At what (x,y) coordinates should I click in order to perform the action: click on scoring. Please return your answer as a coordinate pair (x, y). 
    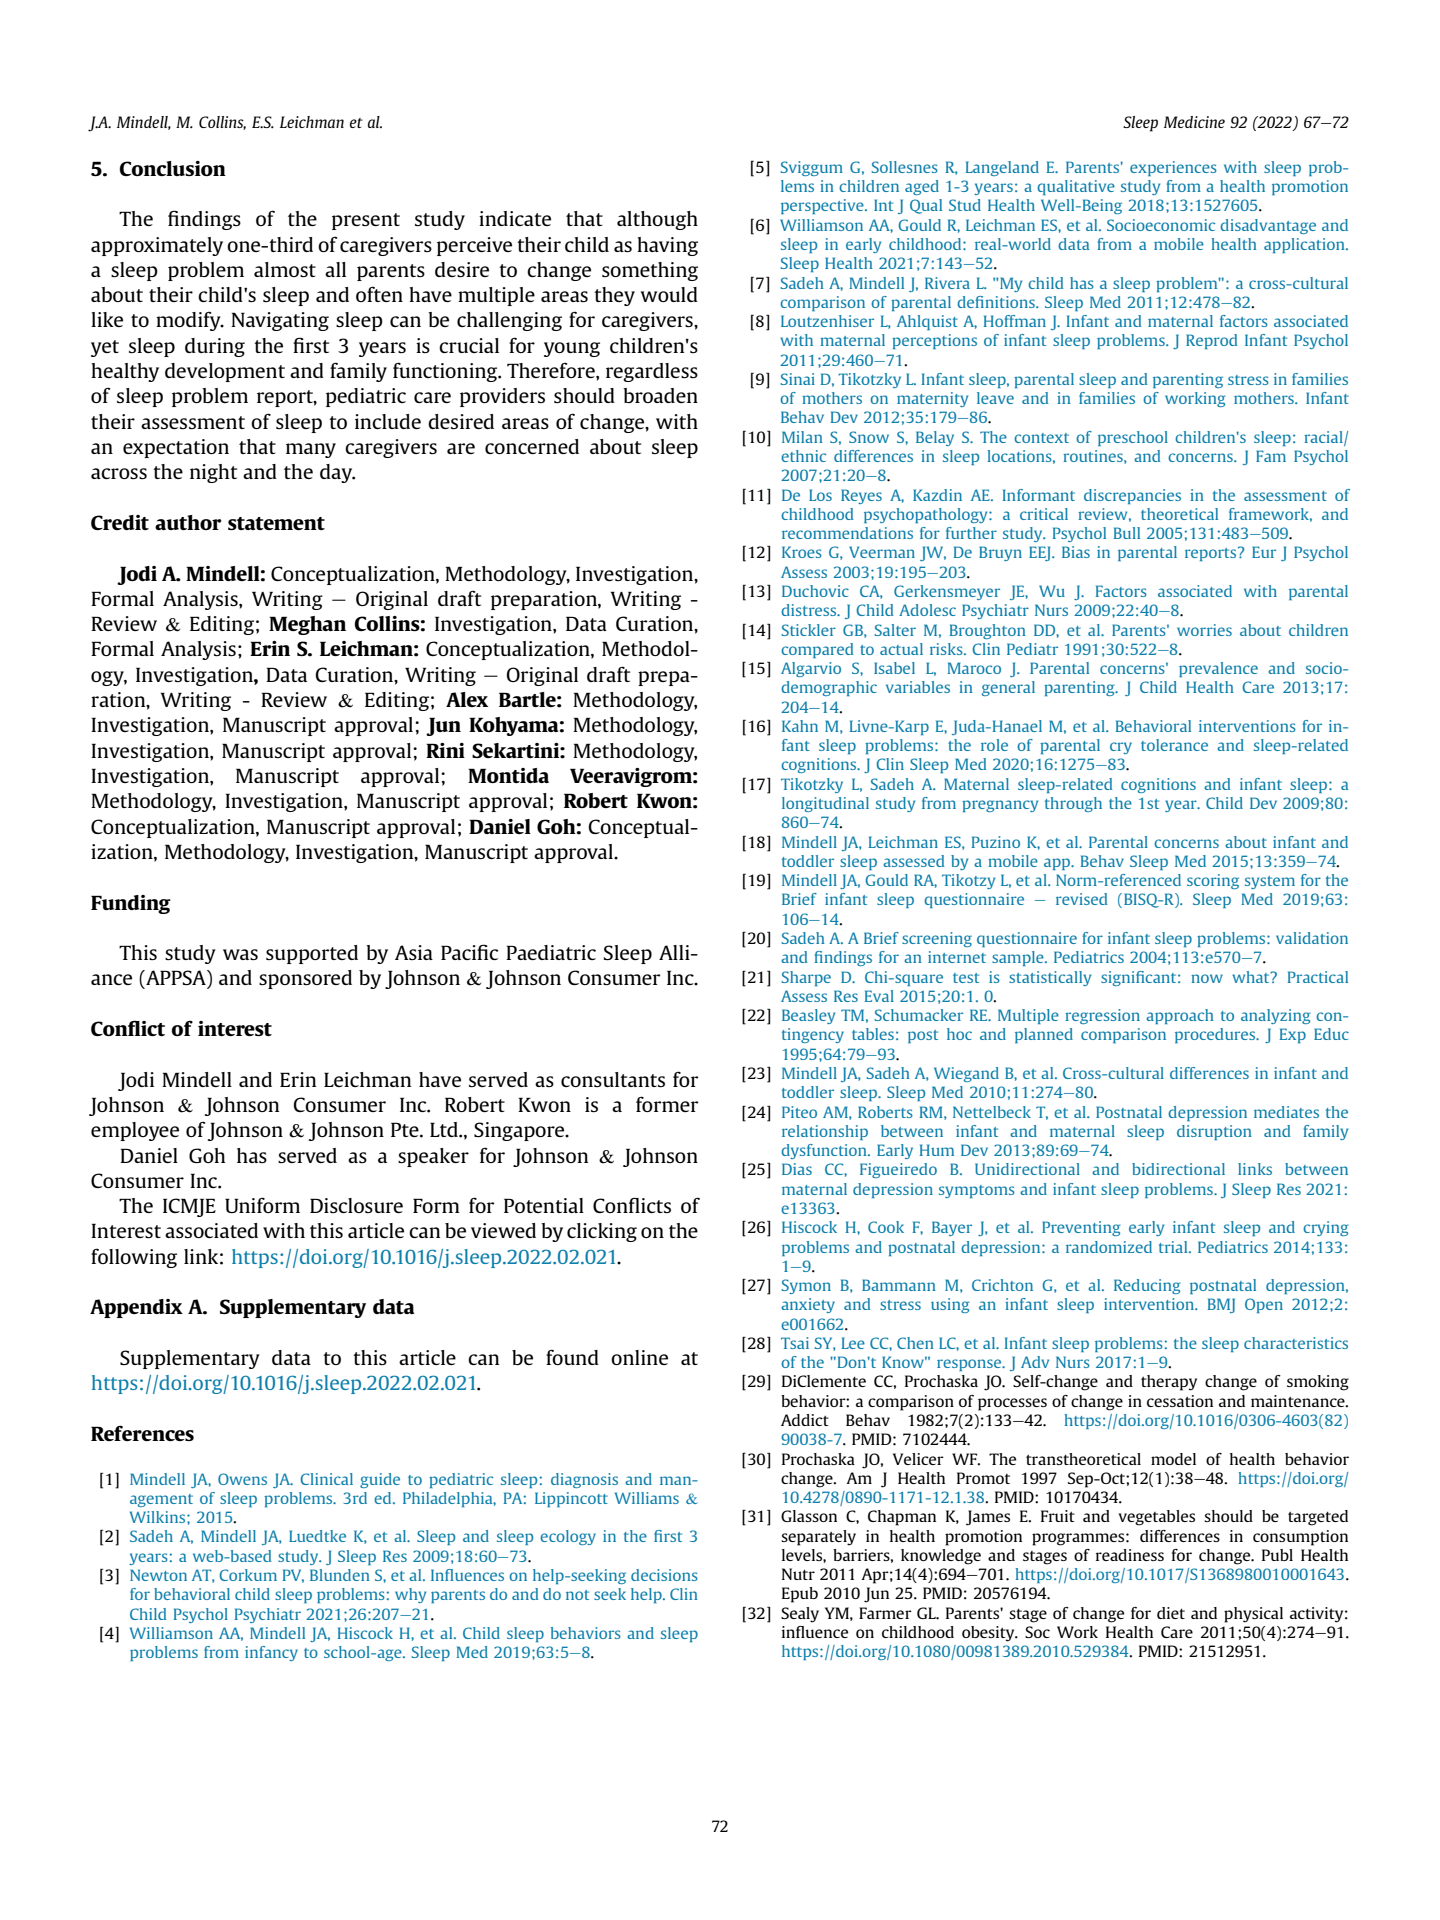
    Looking at the image, I should click on (1213, 881).
